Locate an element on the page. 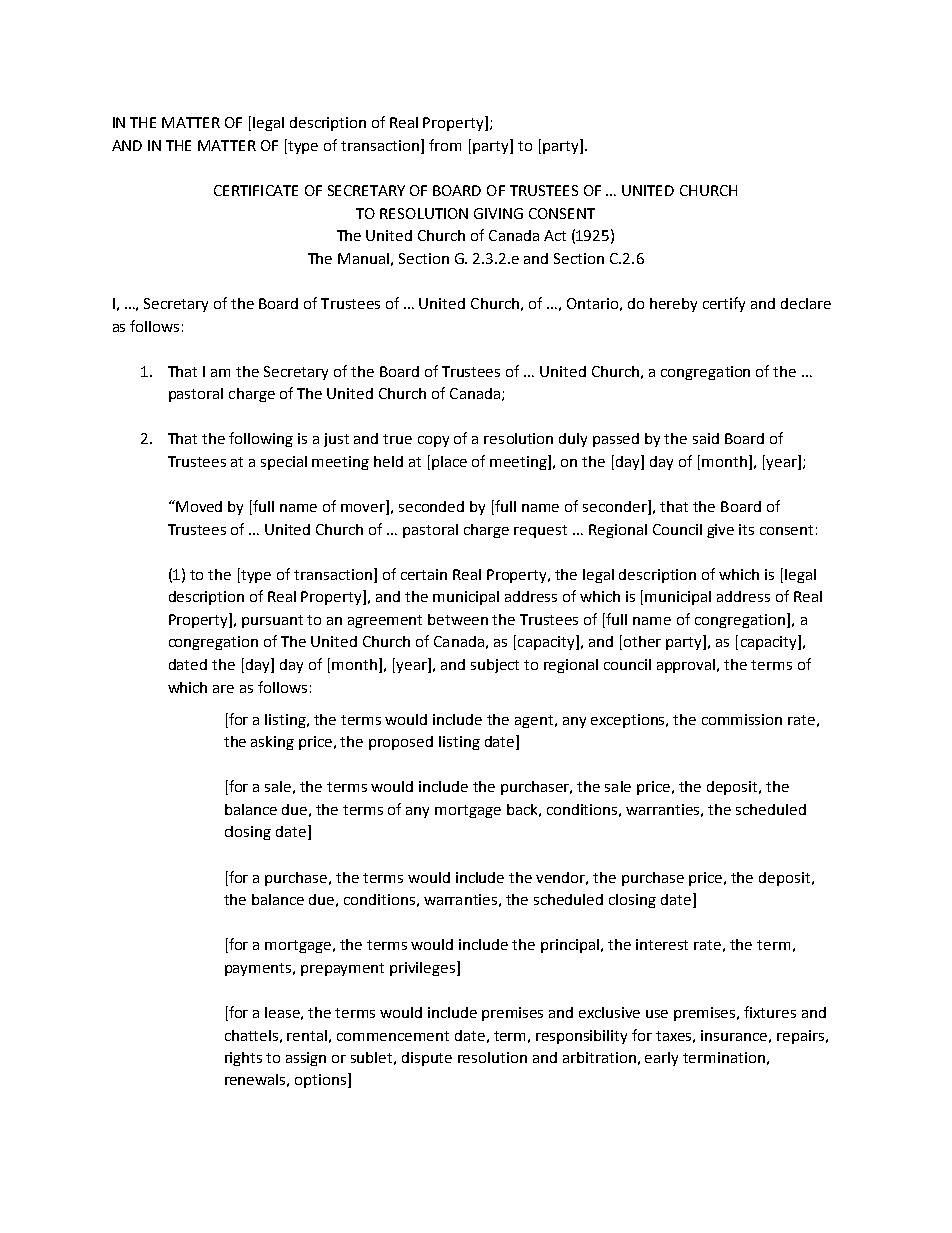 This document has width=952, height=1233. duly is located at coordinates (573, 440).
